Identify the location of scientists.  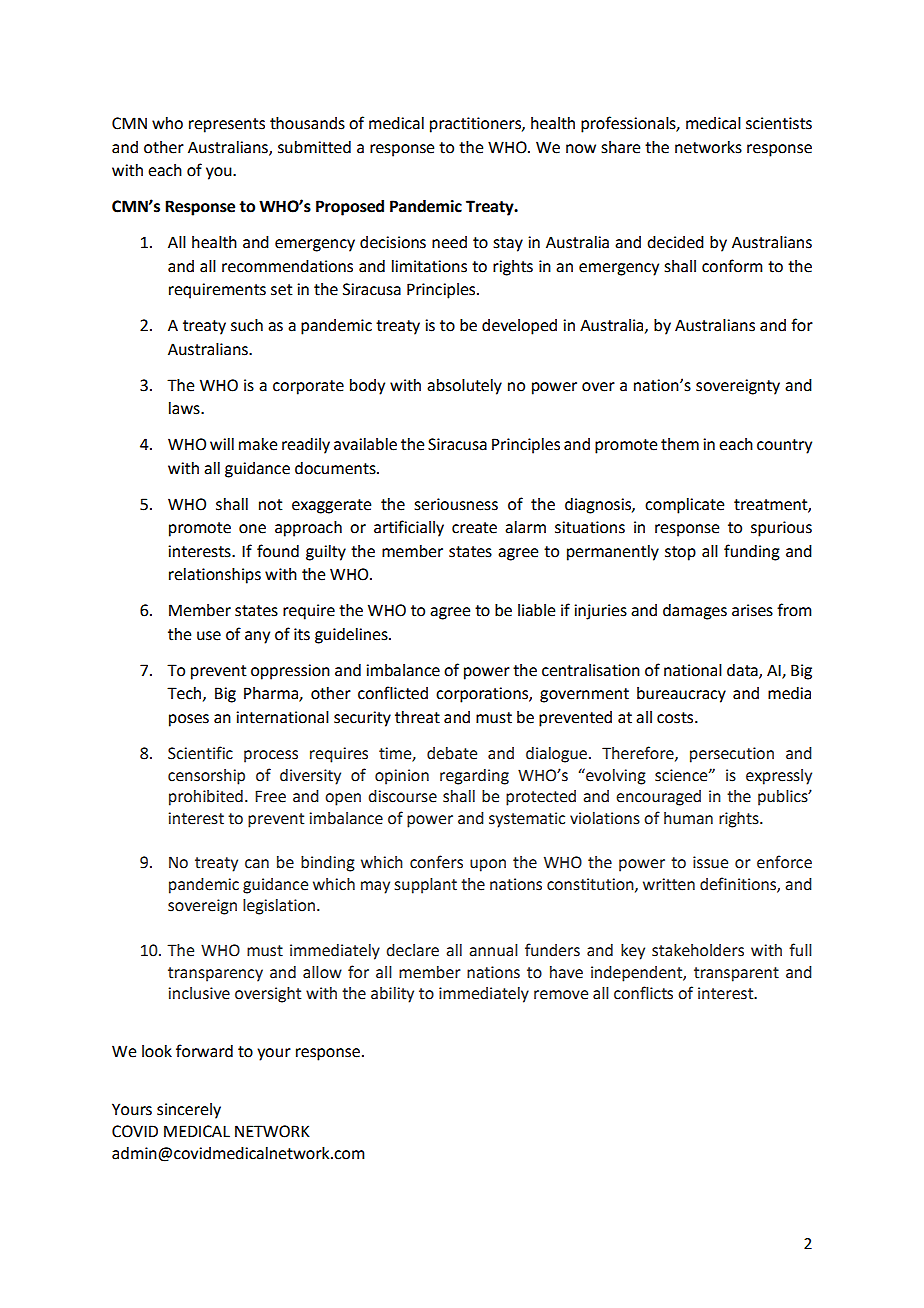
(779, 123).
